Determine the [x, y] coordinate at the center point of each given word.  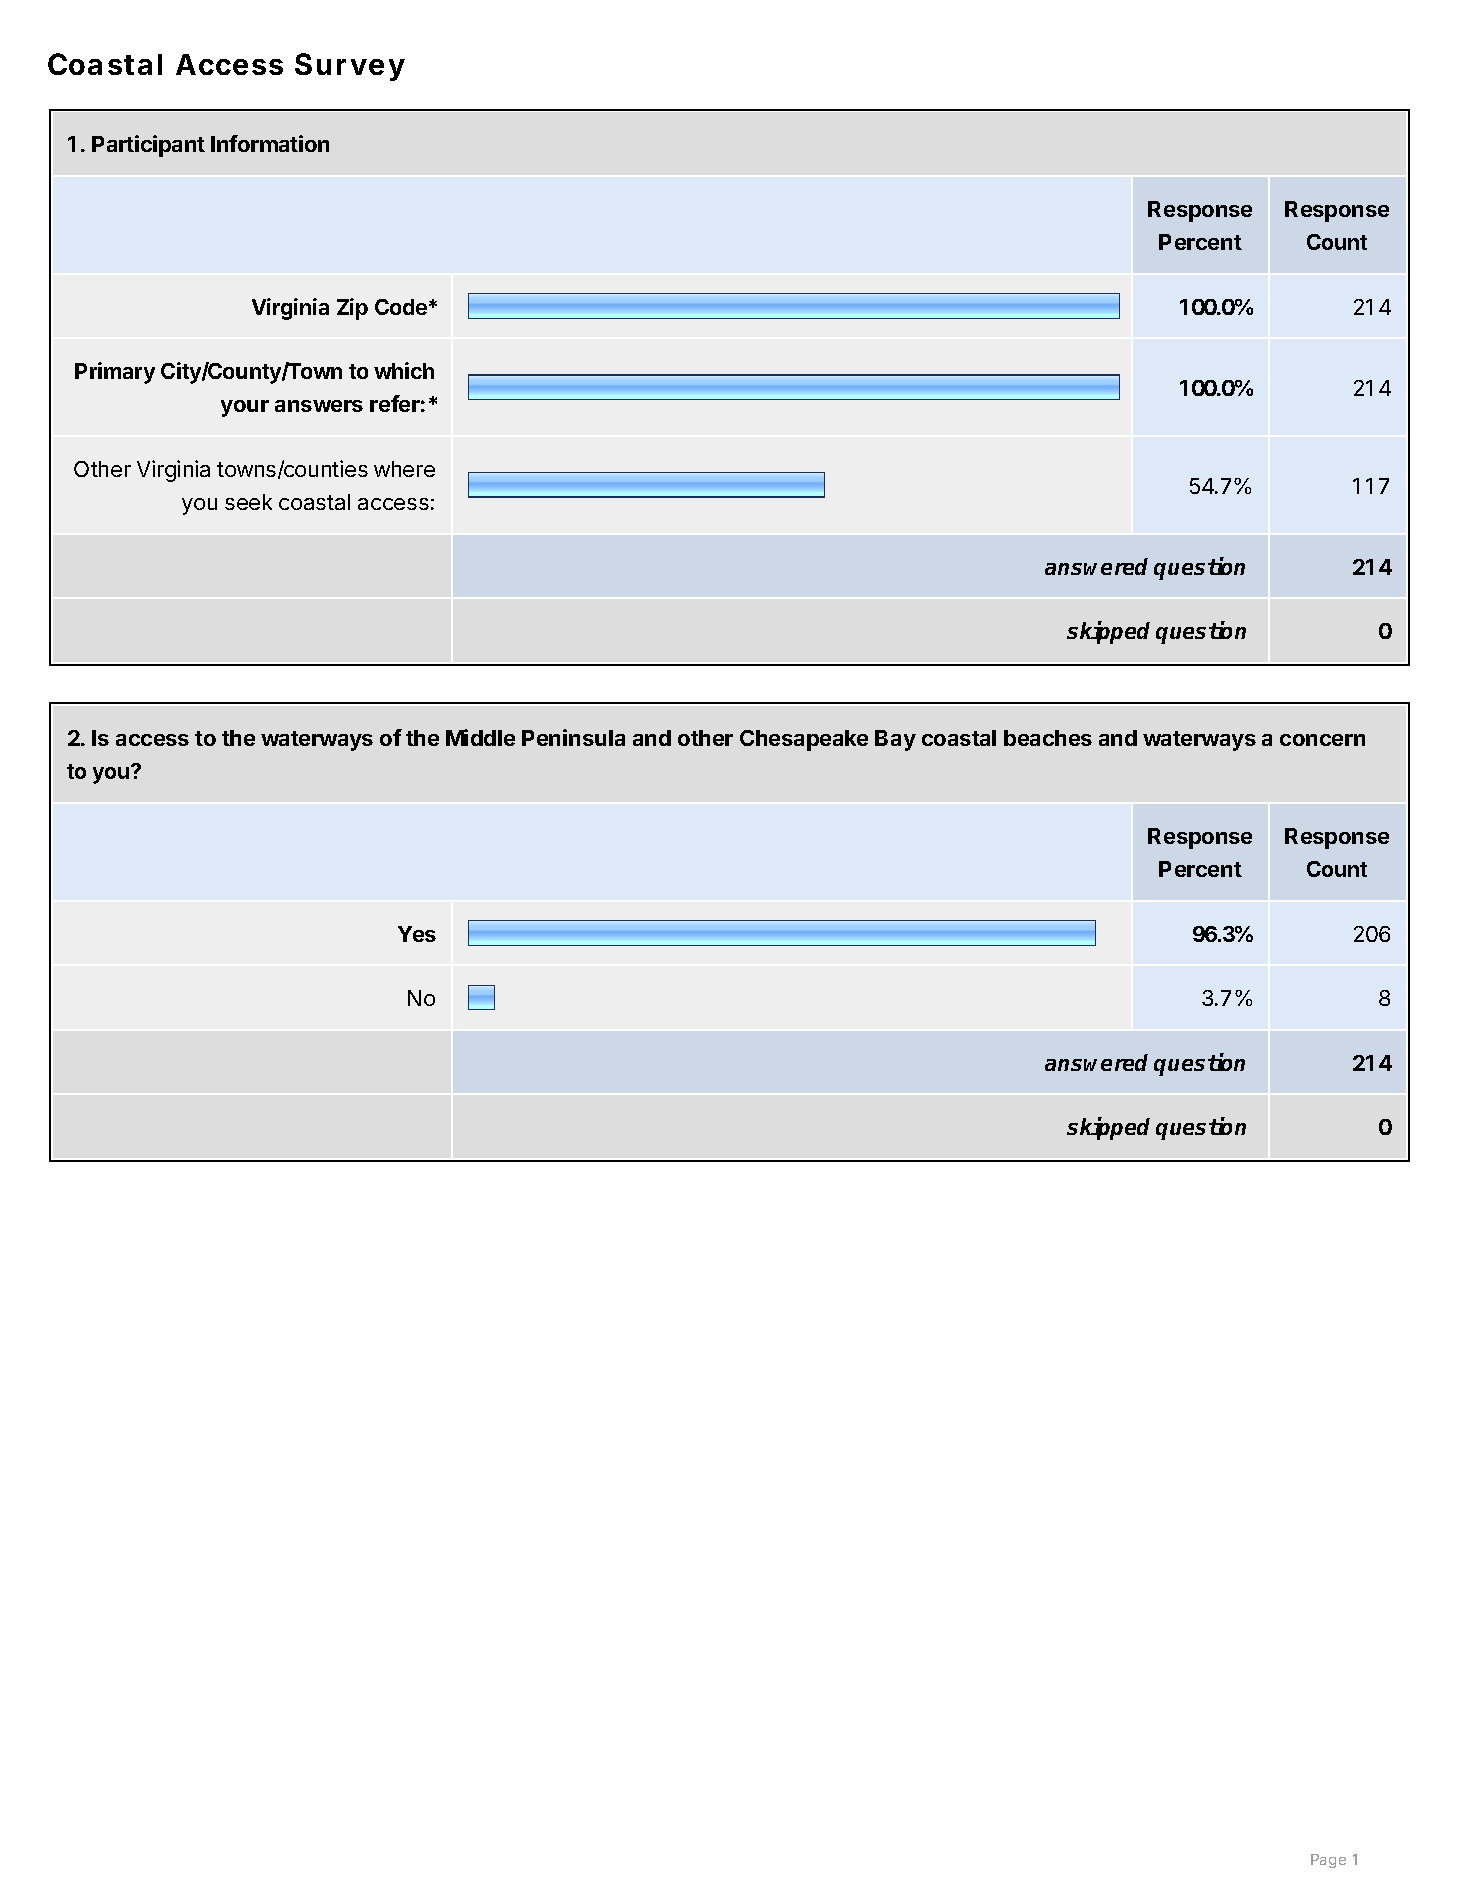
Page [1328, 1861]
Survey [349, 67]
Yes [417, 934]
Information [270, 143]
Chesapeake [804, 740]
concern [1322, 740]
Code [402, 307]
